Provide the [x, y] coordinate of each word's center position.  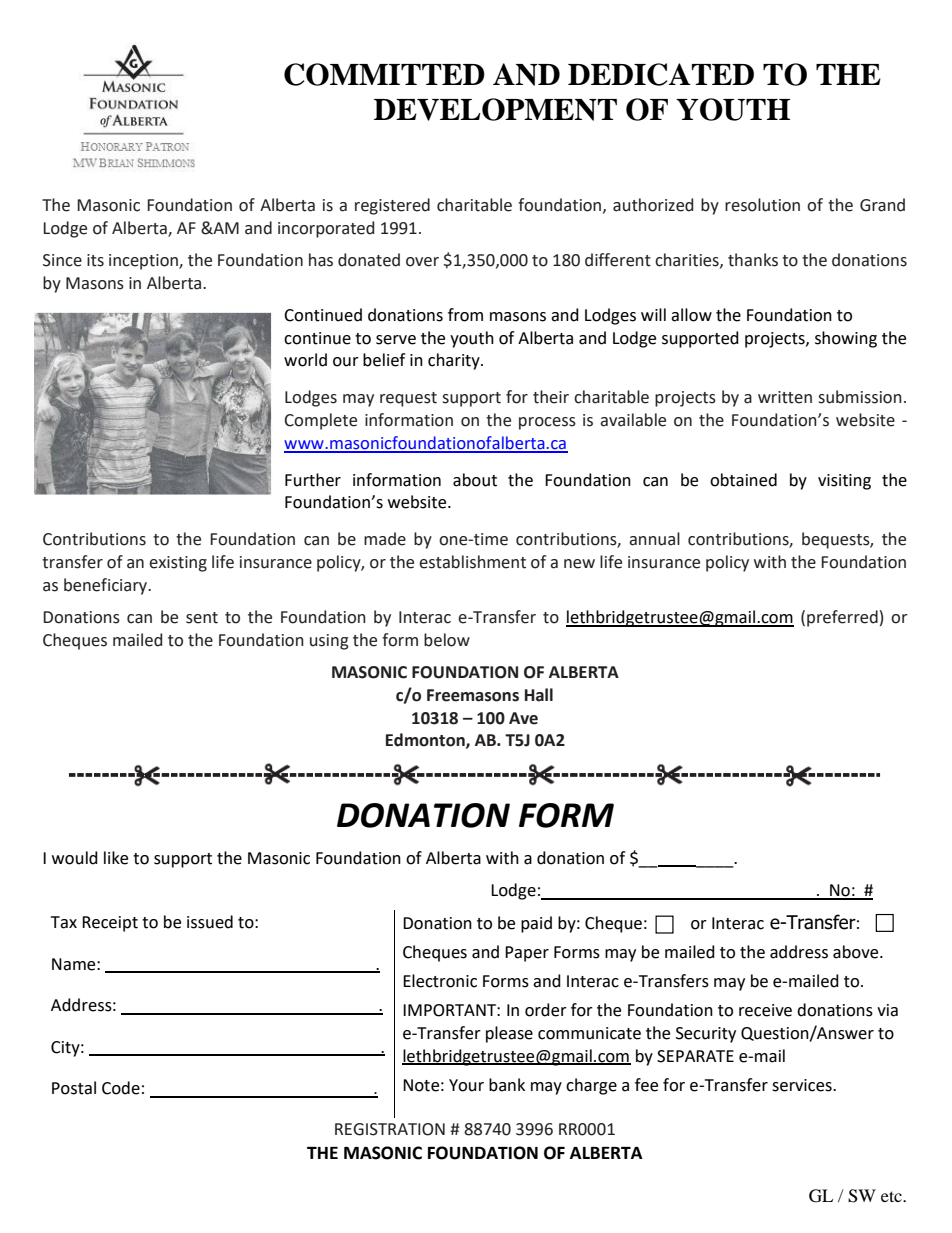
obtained [743, 480]
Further [313, 480]
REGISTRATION [390, 1129]
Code [121, 1088]
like [116, 858]
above [857, 952]
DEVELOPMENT [495, 109]
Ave [523, 718]
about [475, 480]
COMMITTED [384, 74]
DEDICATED [661, 74]
